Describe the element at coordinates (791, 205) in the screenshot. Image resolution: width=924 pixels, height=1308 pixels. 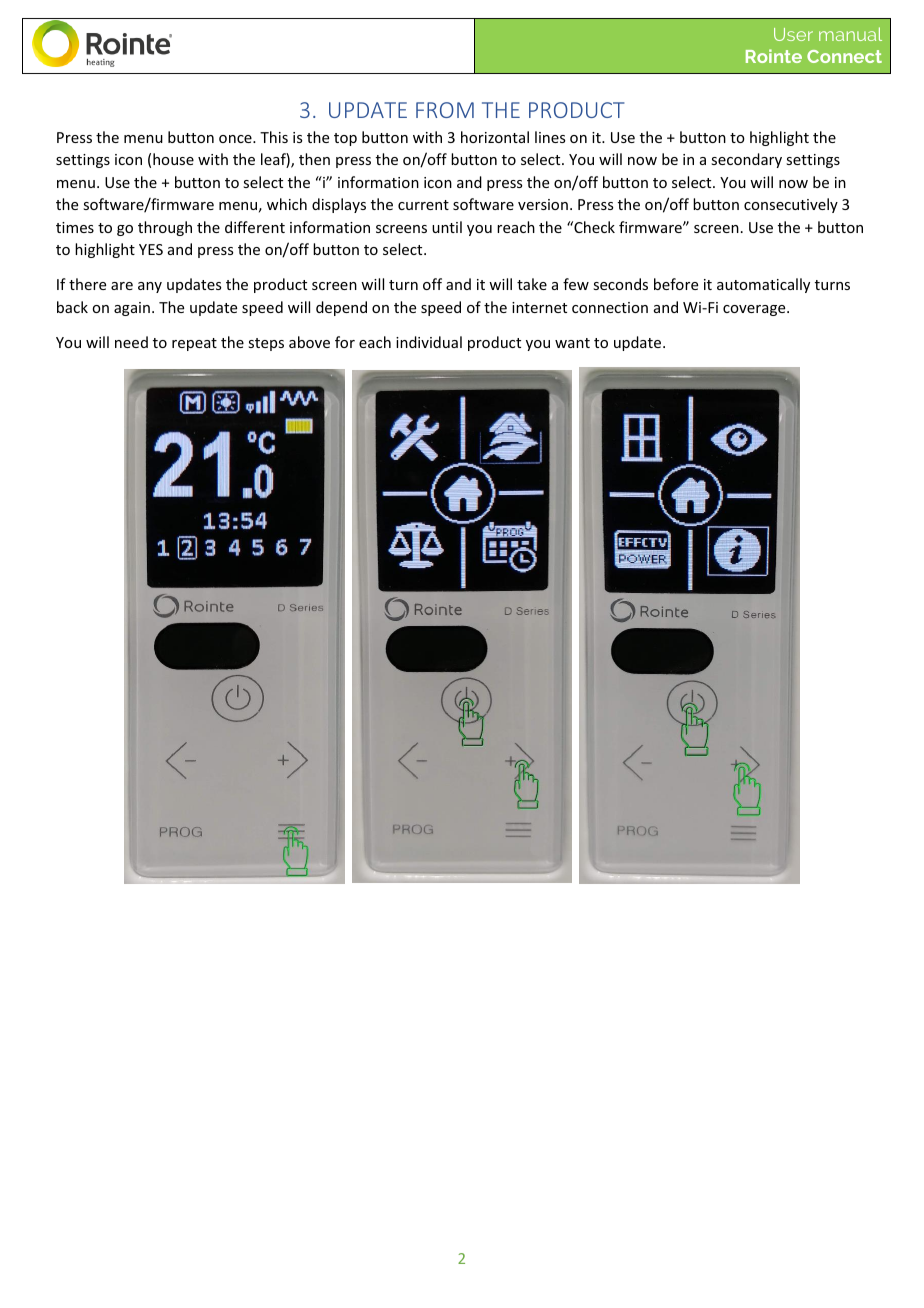
I see `consecutively` at that location.
